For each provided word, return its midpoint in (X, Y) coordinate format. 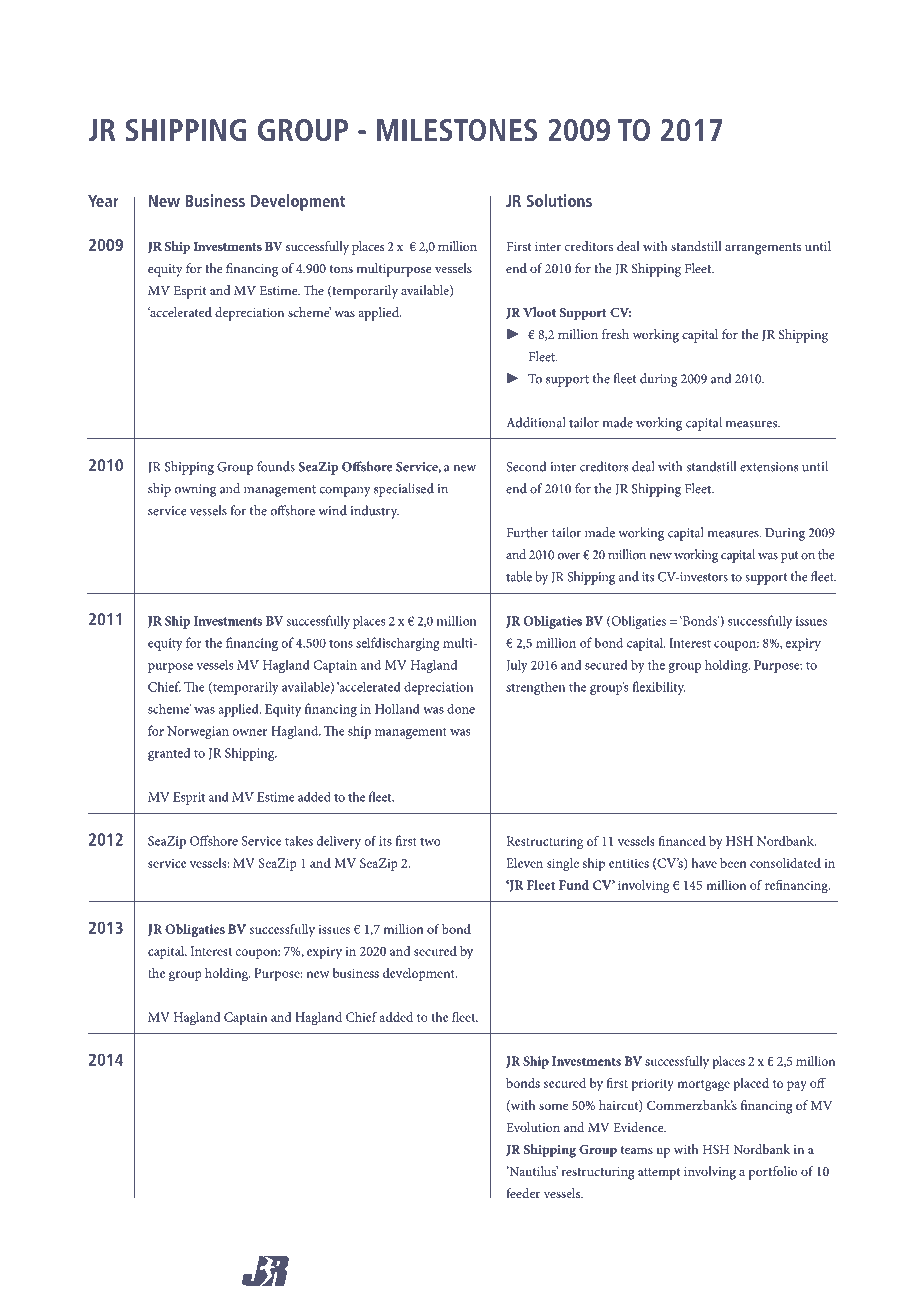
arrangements (763, 249)
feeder (523, 1193)
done (461, 708)
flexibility (659, 688)
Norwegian (198, 732)
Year (103, 201)
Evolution (533, 1127)
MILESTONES (457, 130)
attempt (659, 1174)
